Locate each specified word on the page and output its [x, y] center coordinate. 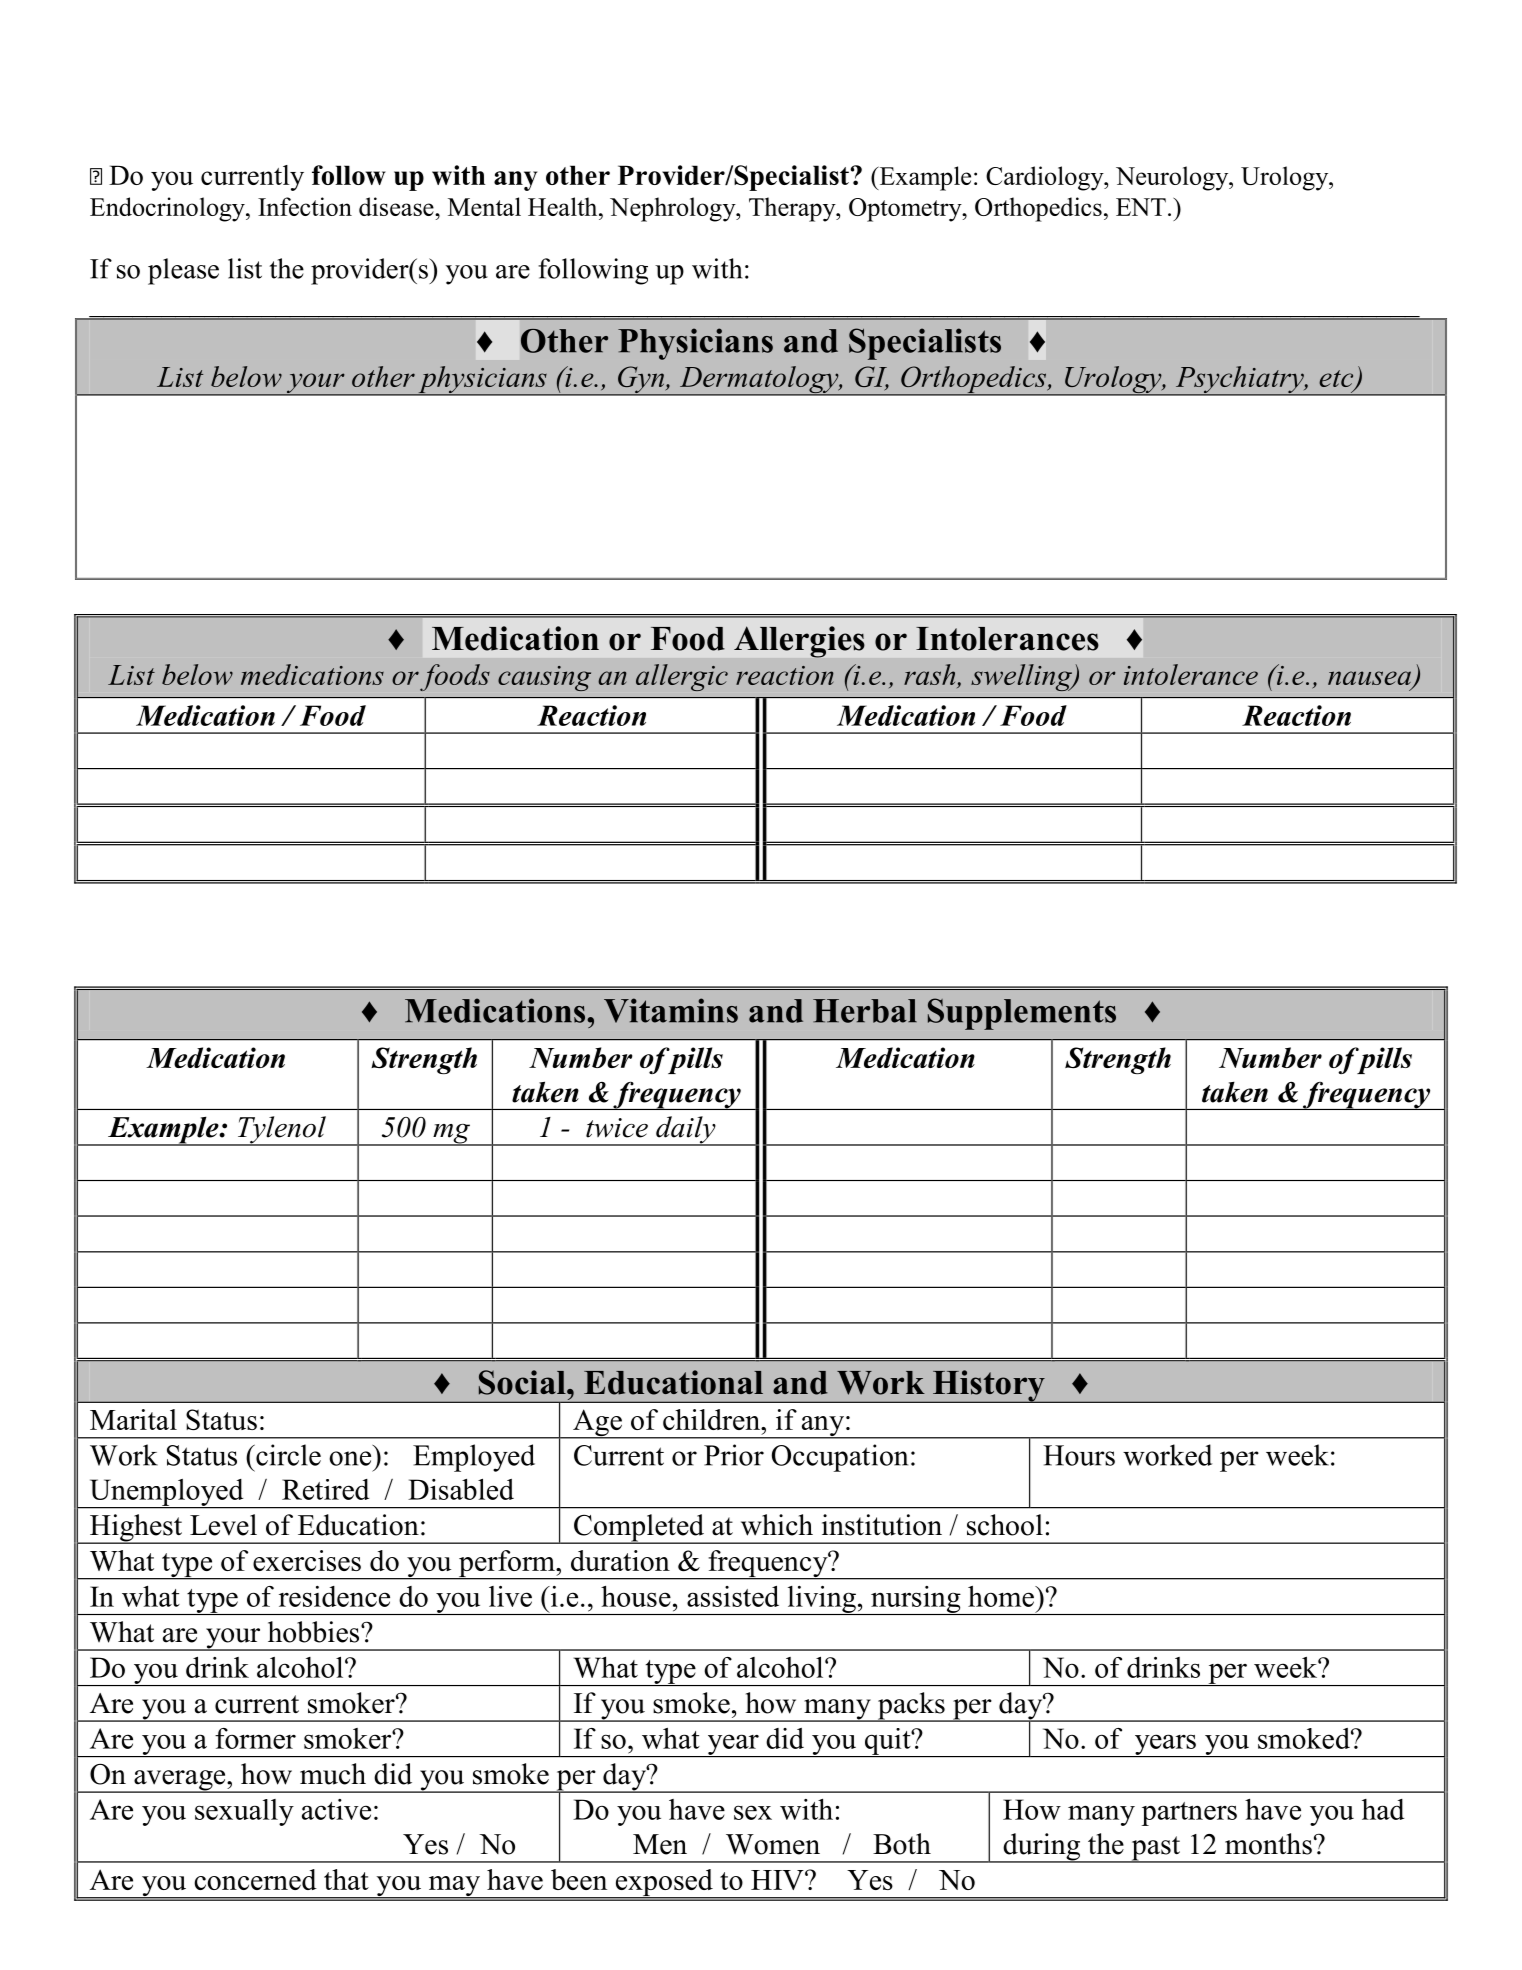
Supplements [1022, 1014]
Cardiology [1046, 178]
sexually [244, 1812]
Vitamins [671, 1010]
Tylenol [281, 1131]
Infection [305, 206]
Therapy [793, 209]
